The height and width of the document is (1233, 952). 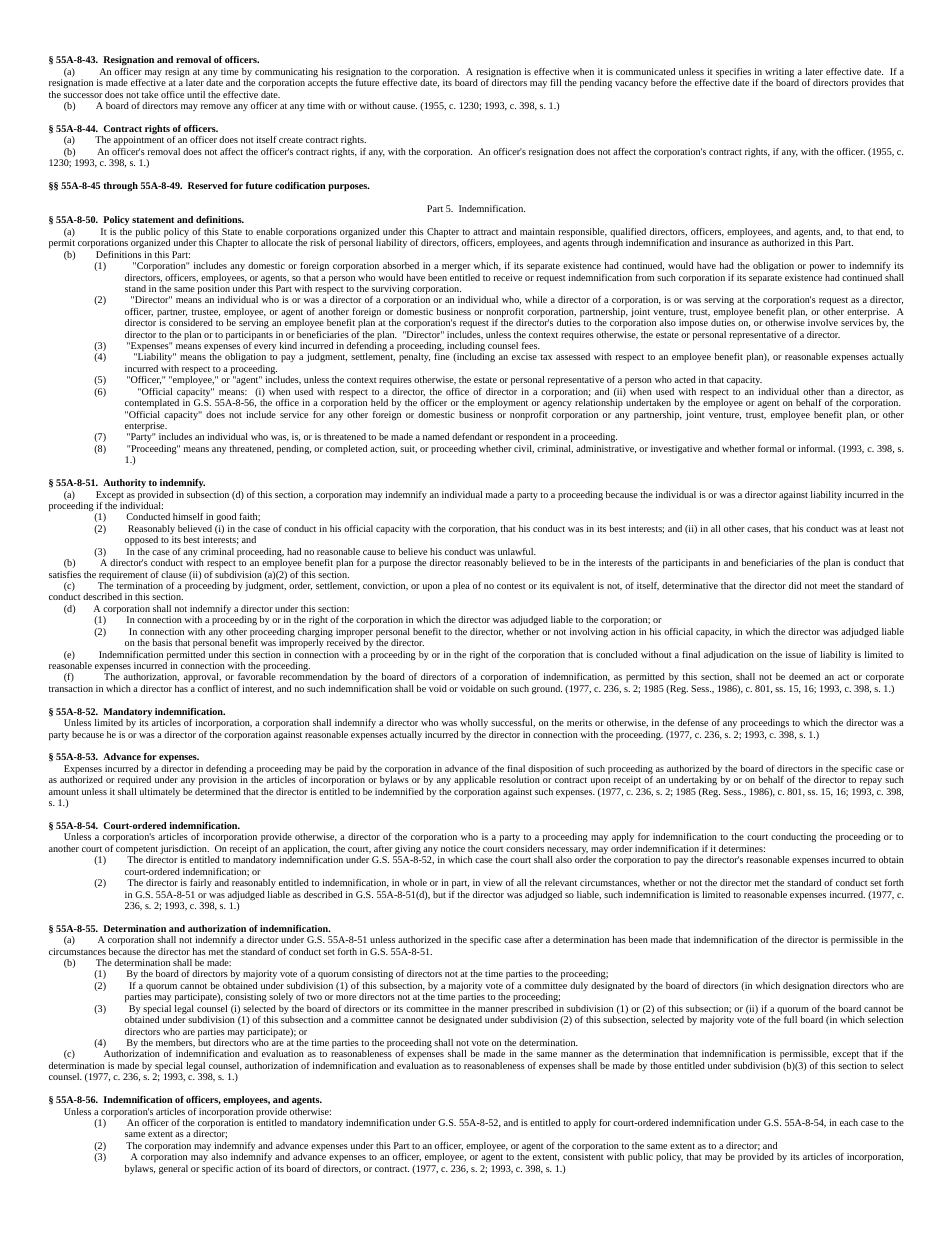 I want to click on until, so click(x=196, y=94).
